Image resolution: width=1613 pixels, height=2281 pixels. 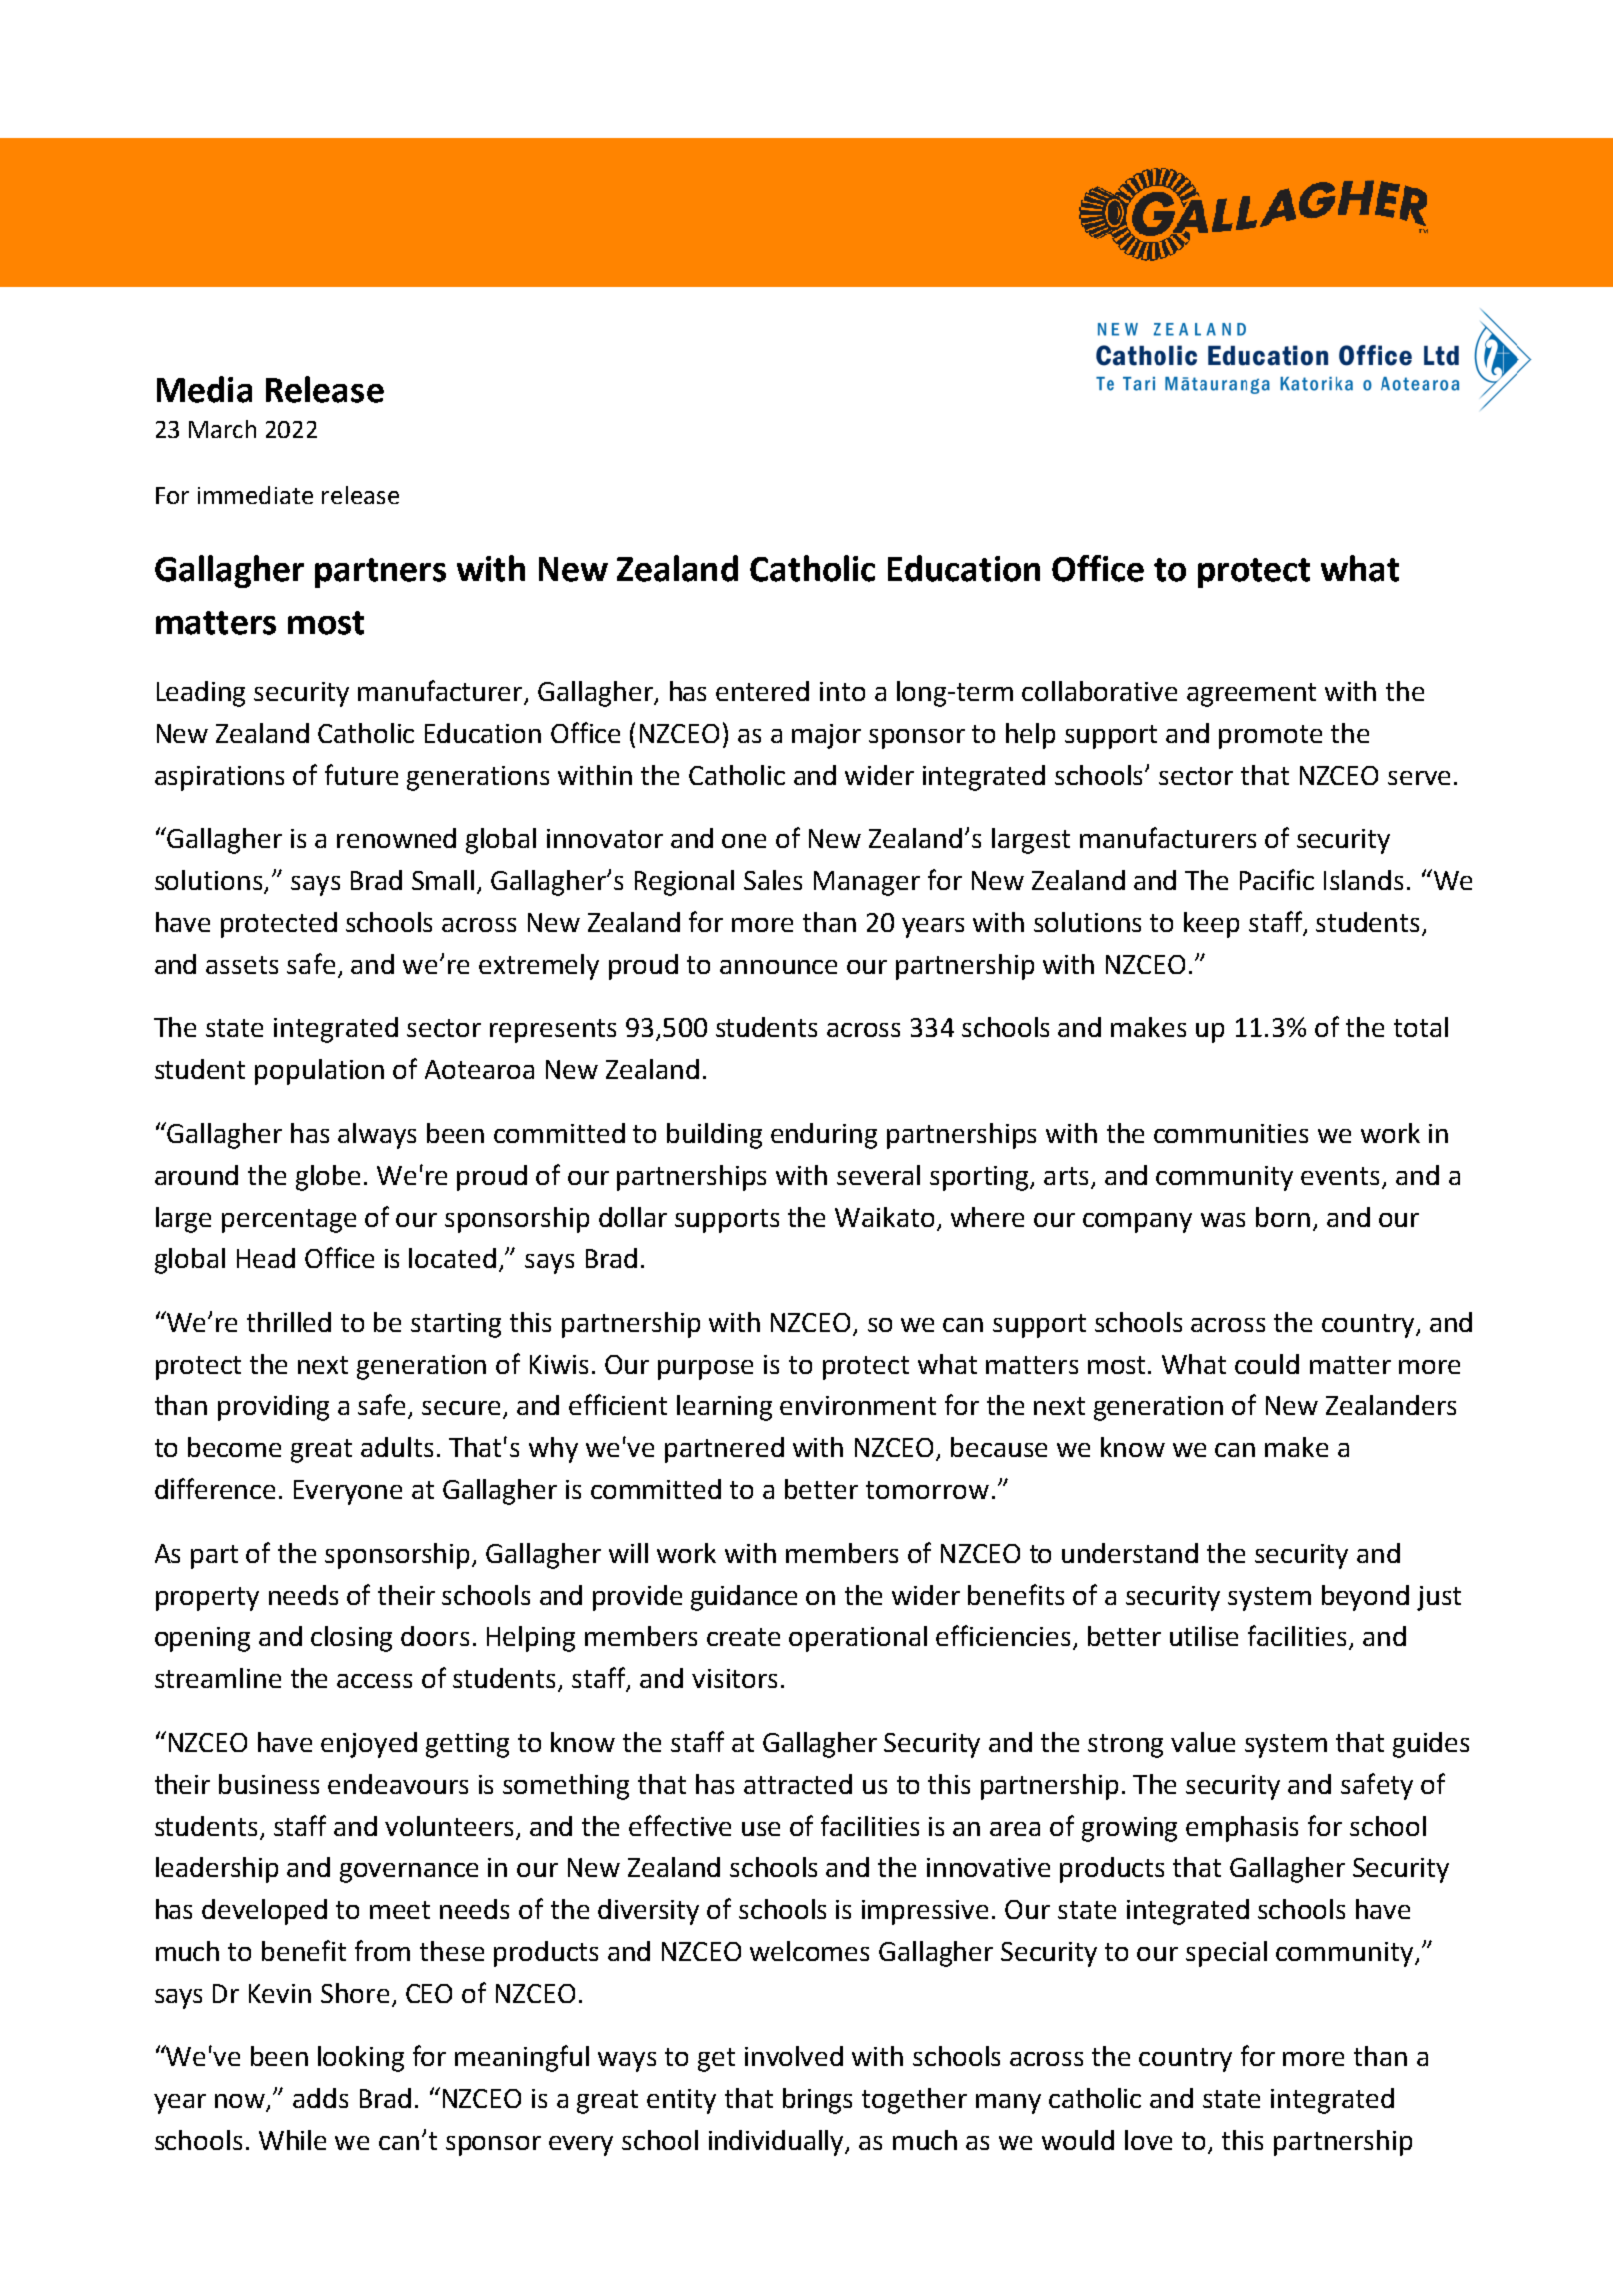 What do you see at coordinates (842, 691) in the document?
I see `into` at bounding box center [842, 691].
